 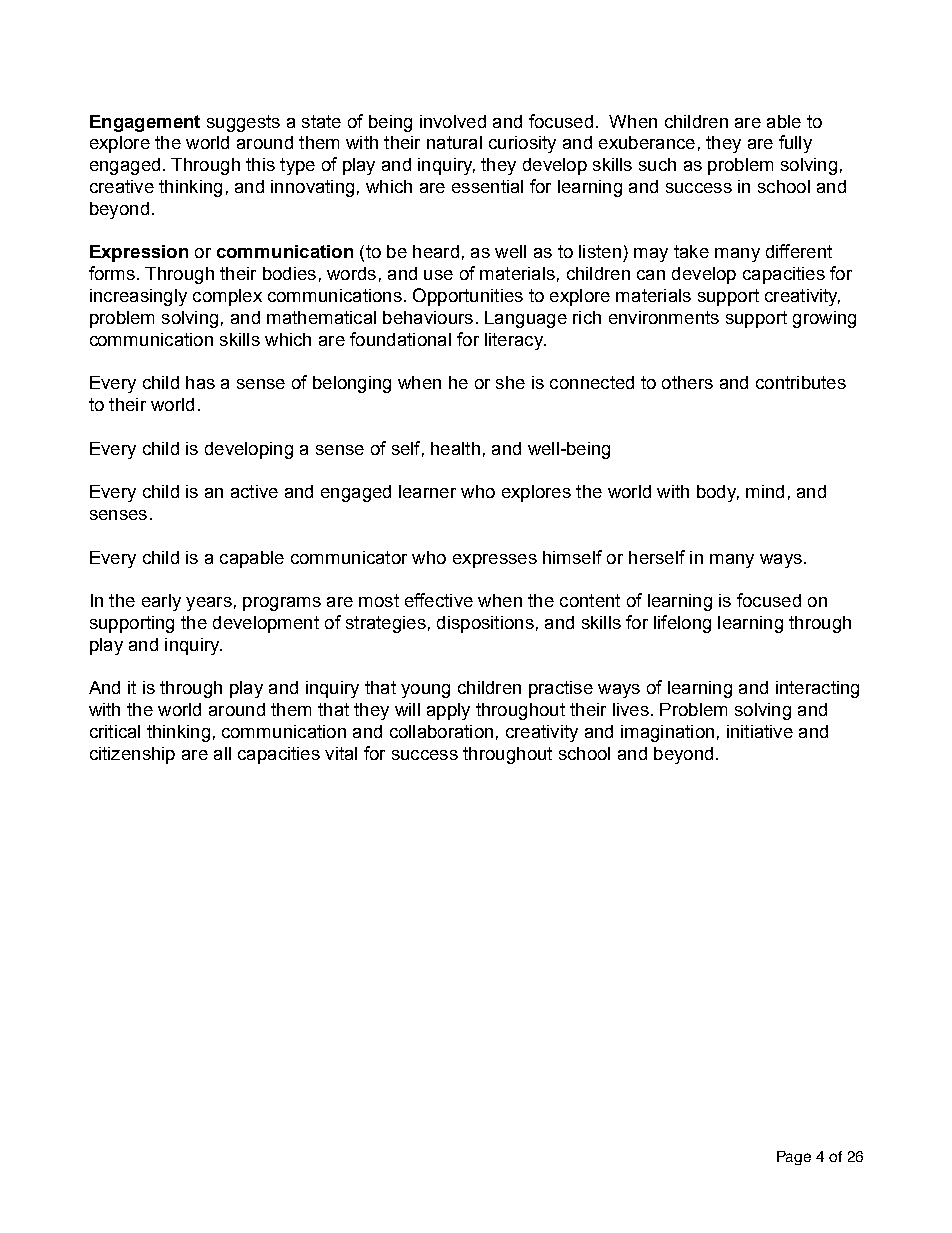 What do you see at coordinates (209, 604) in the screenshot?
I see `years` at bounding box center [209, 604].
